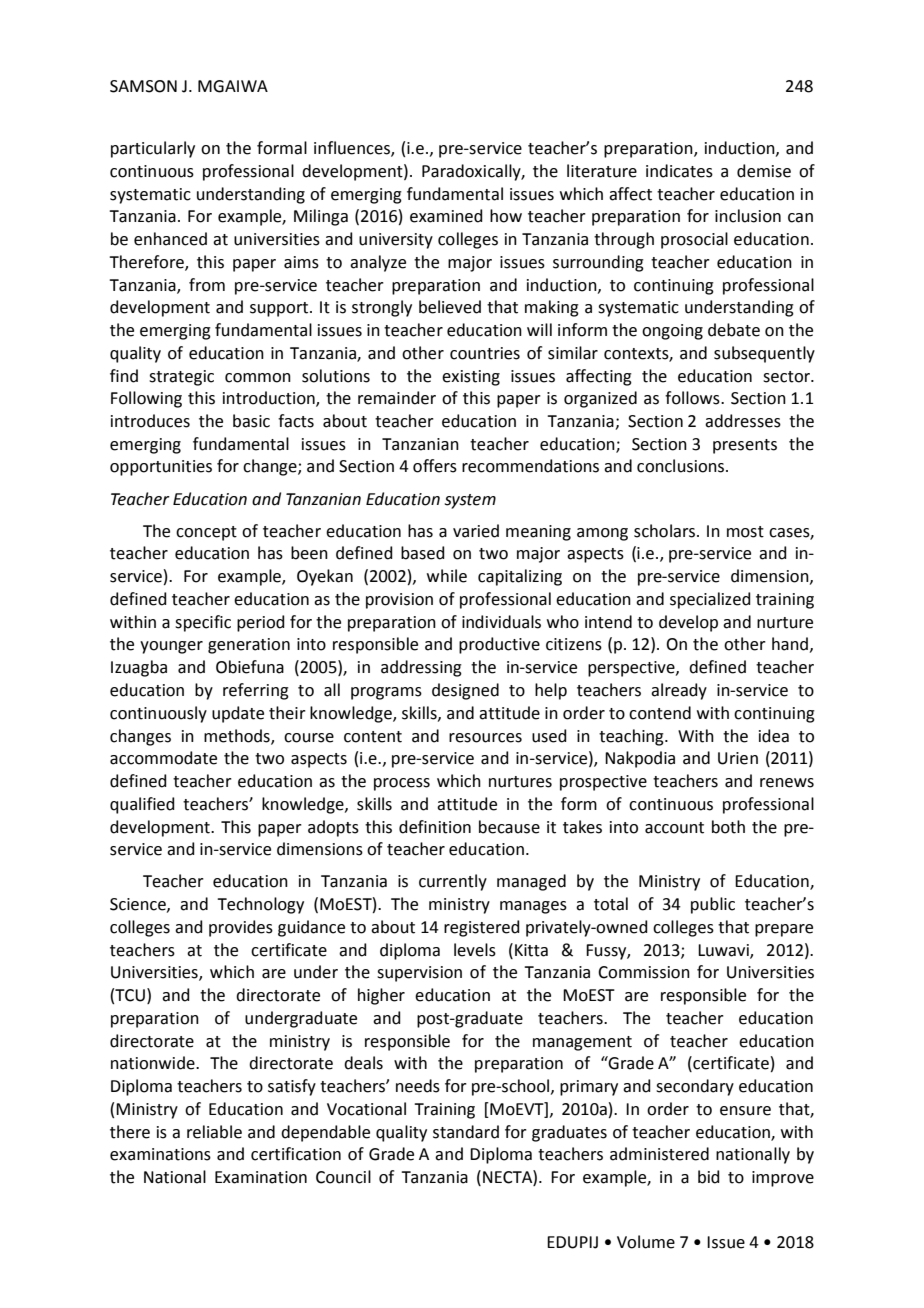  What do you see at coordinates (728, 827) in the document?
I see `both` at bounding box center [728, 827].
